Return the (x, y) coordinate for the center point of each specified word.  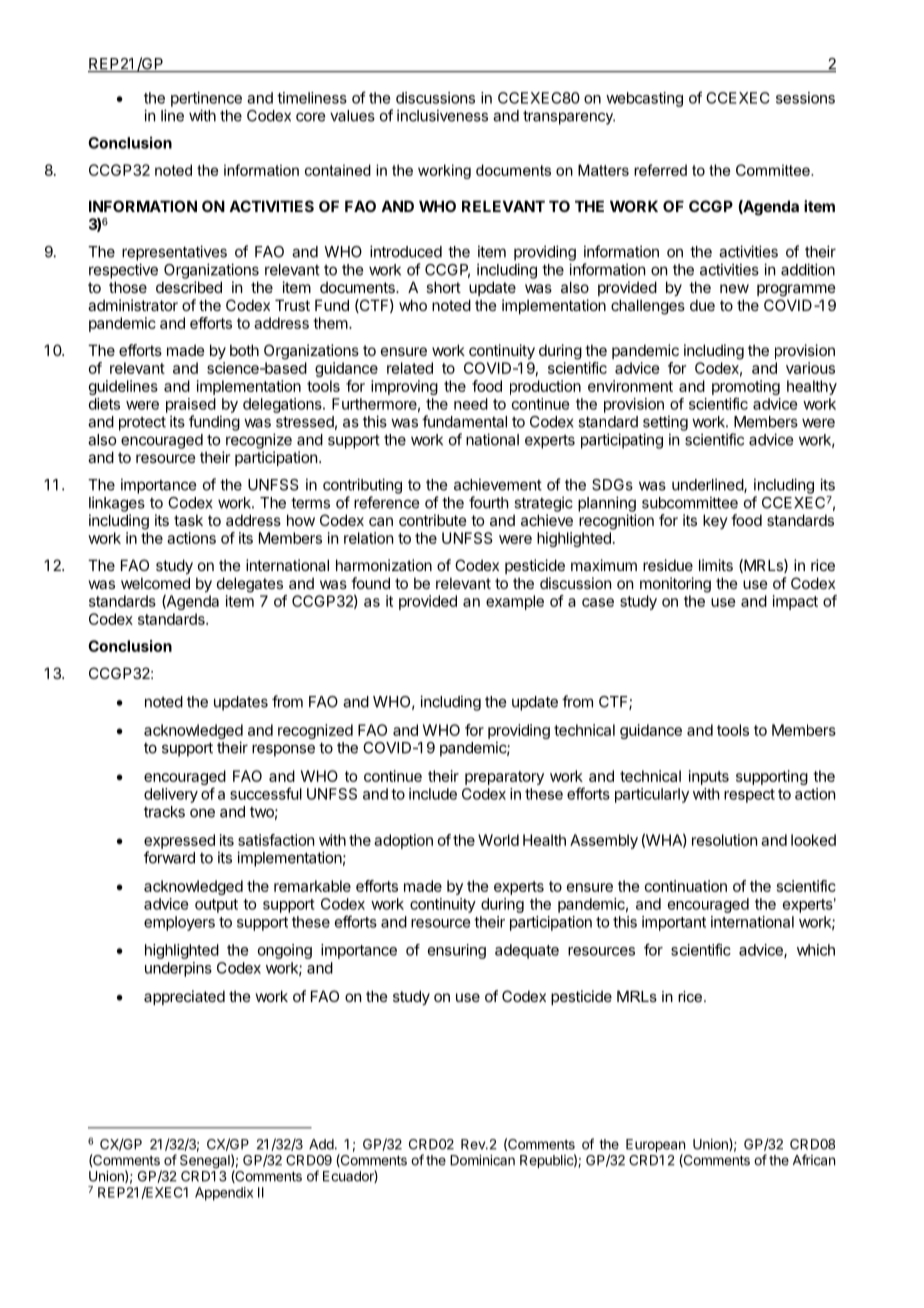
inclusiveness (442, 115)
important (674, 923)
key (715, 521)
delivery (171, 795)
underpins (178, 969)
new (734, 288)
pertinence (206, 99)
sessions (805, 98)
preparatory (504, 778)
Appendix (224, 1194)
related (410, 368)
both (244, 350)
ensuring (457, 951)
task (188, 520)
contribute (433, 520)
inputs (709, 777)
